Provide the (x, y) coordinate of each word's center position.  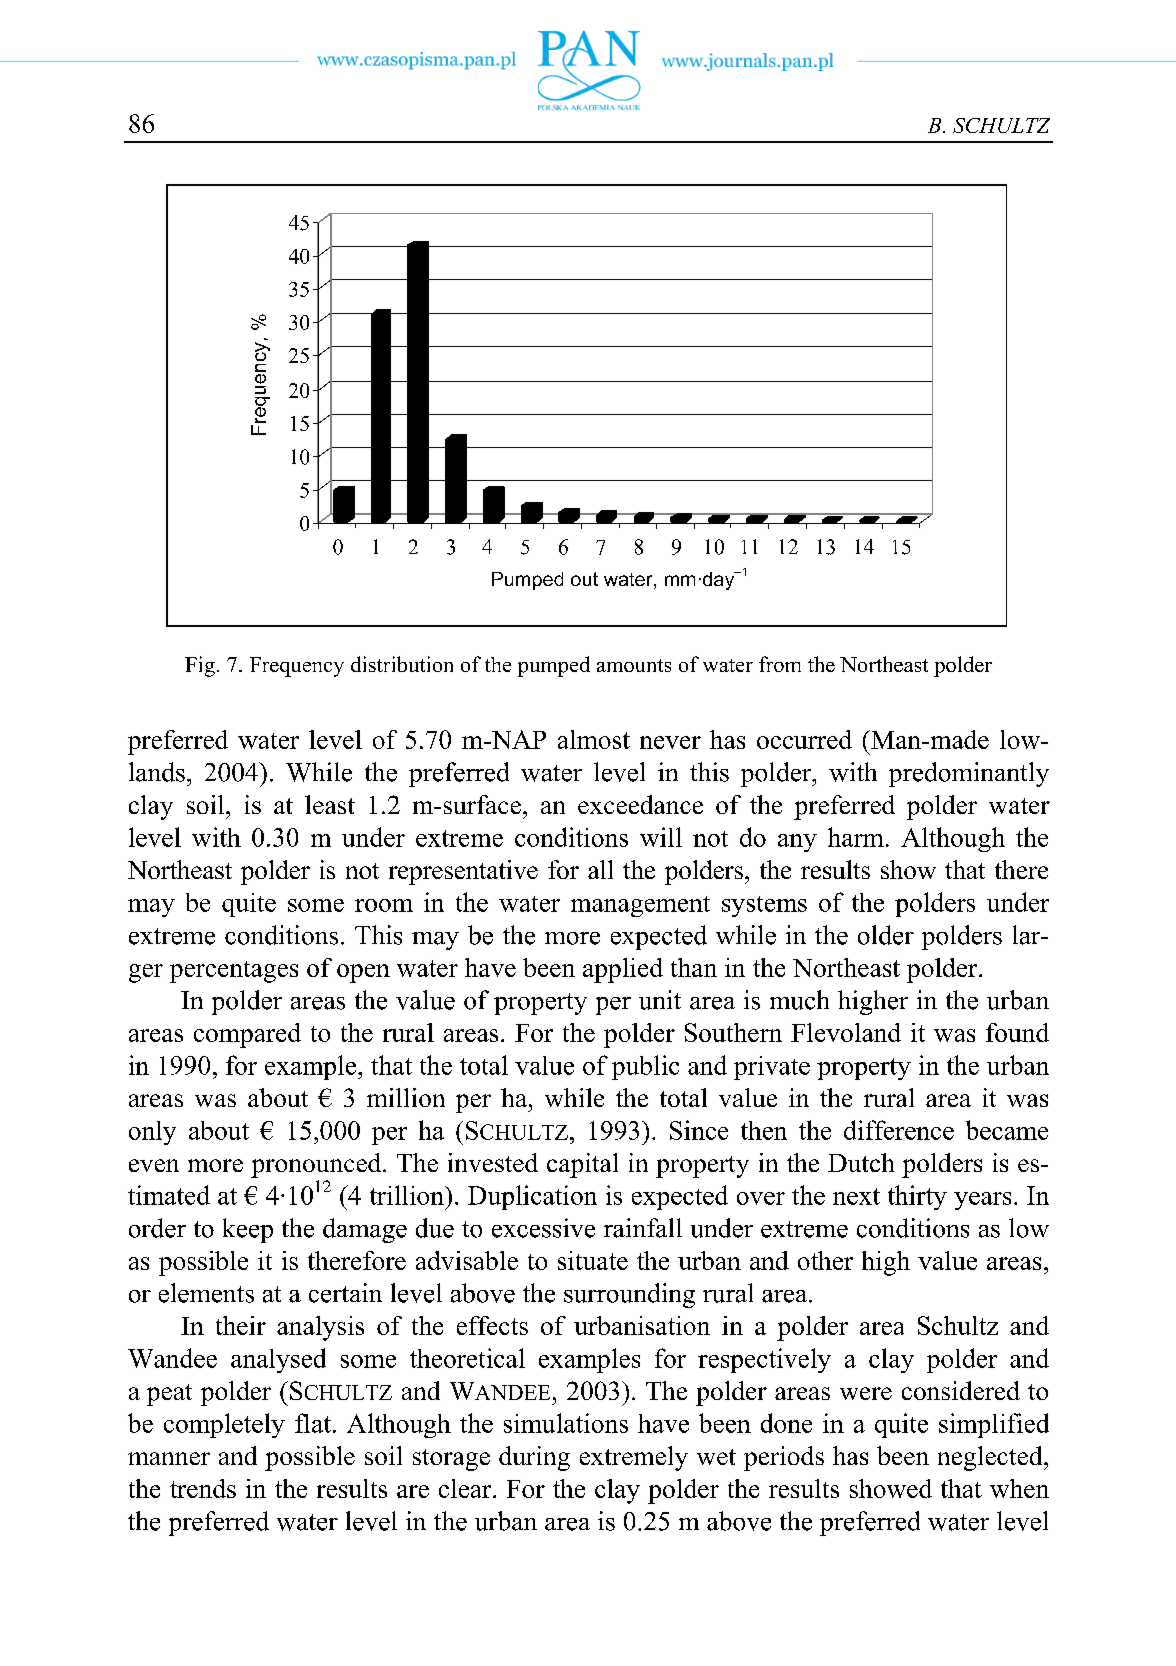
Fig (200, 666)
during (534, 1458)
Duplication (532, 1197)
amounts (634, 665)
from (780, 664)
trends (203, 1488)
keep (248, 1230)
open (363, 973)
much (799, 1000)
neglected (991, 1458)
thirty (917, 1197)
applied (623, 970)
